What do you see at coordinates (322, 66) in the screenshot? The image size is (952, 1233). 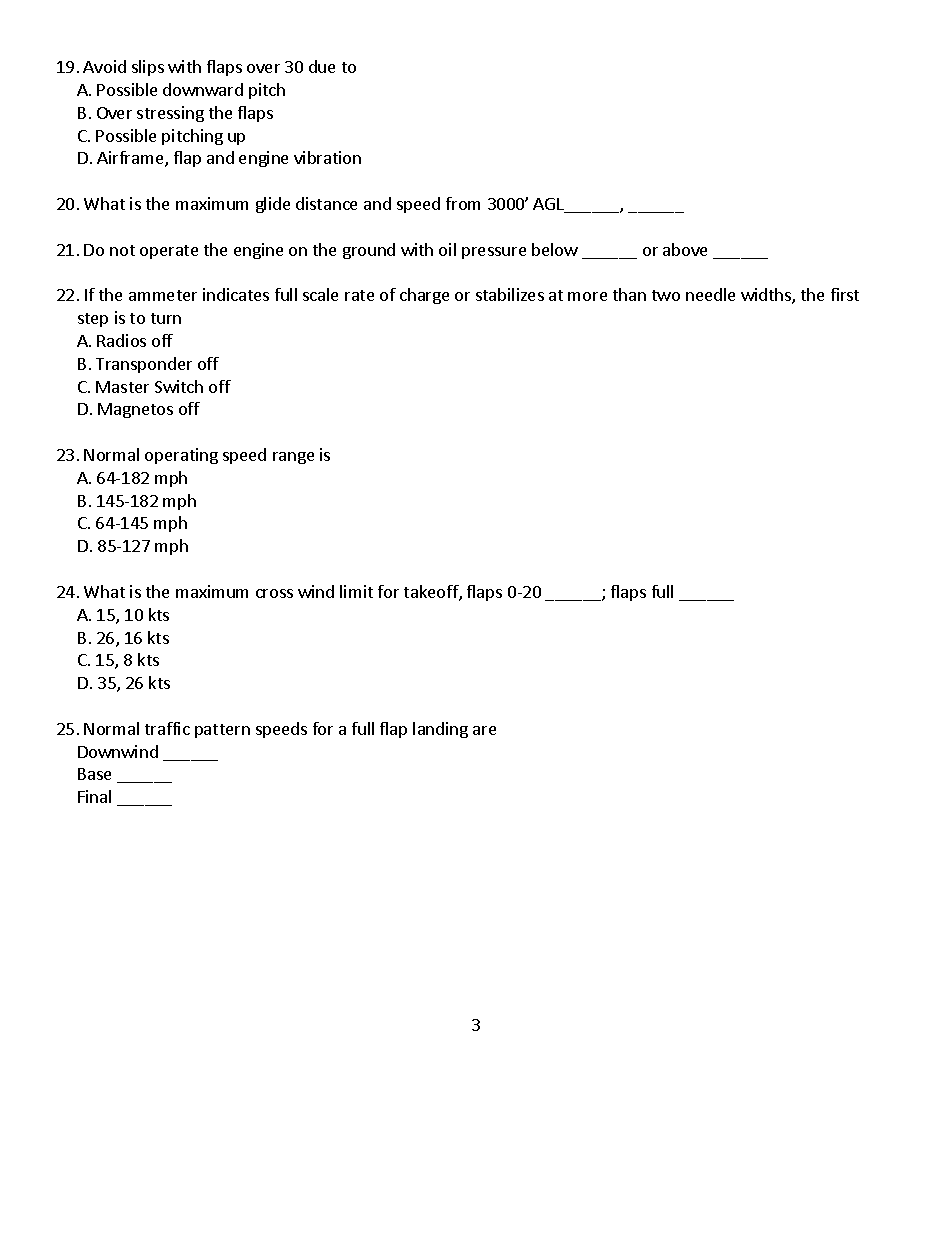 I see `due` at bounding box center [322, 66].
